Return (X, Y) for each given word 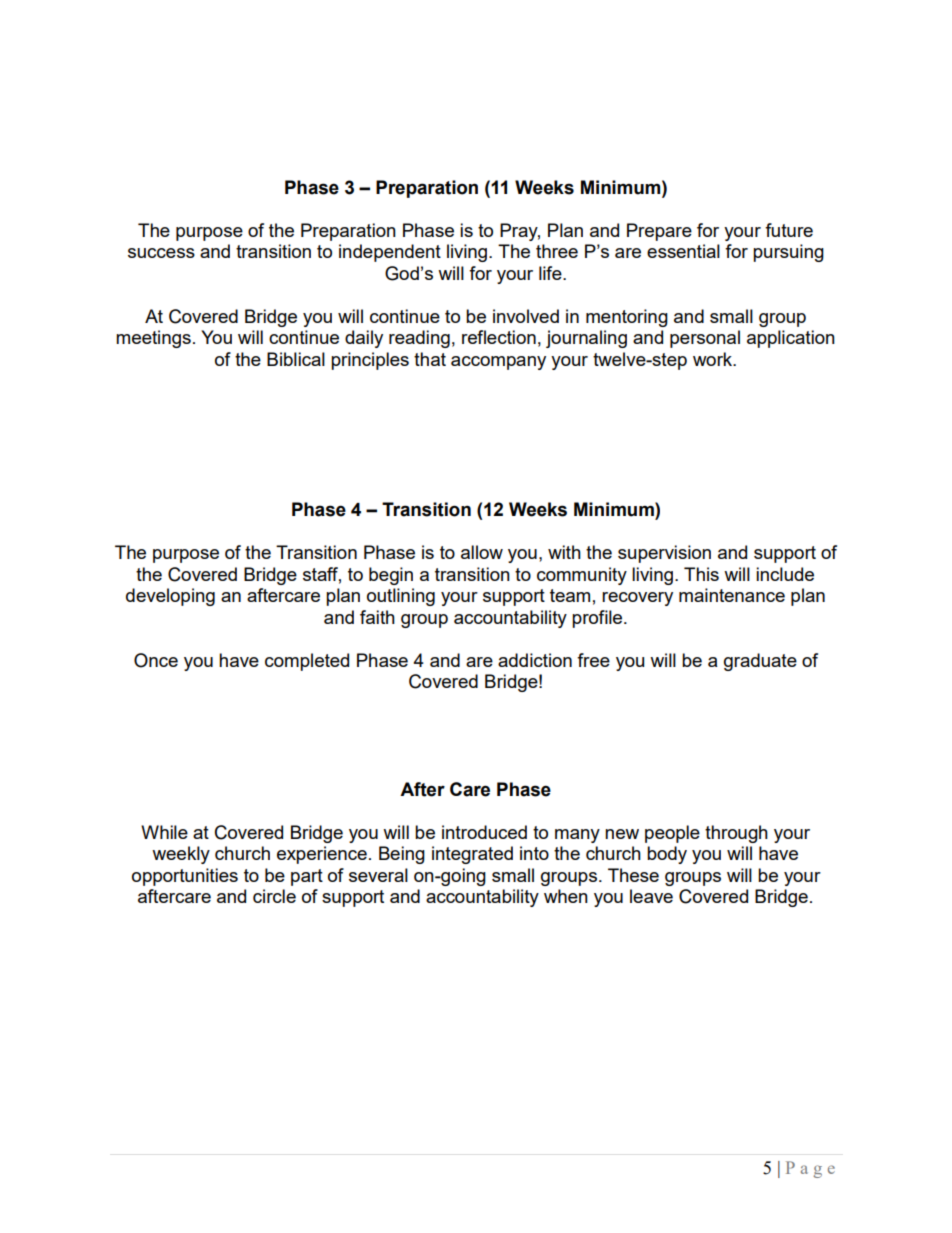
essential (683, 251)
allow (482, 552)
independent (390, 253)
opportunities (185, 877)
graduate (760, 662)
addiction (535, 660)
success (161, 253)
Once (156, 660)
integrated (472, 855)
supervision (664, 554)
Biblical (296, 359)
